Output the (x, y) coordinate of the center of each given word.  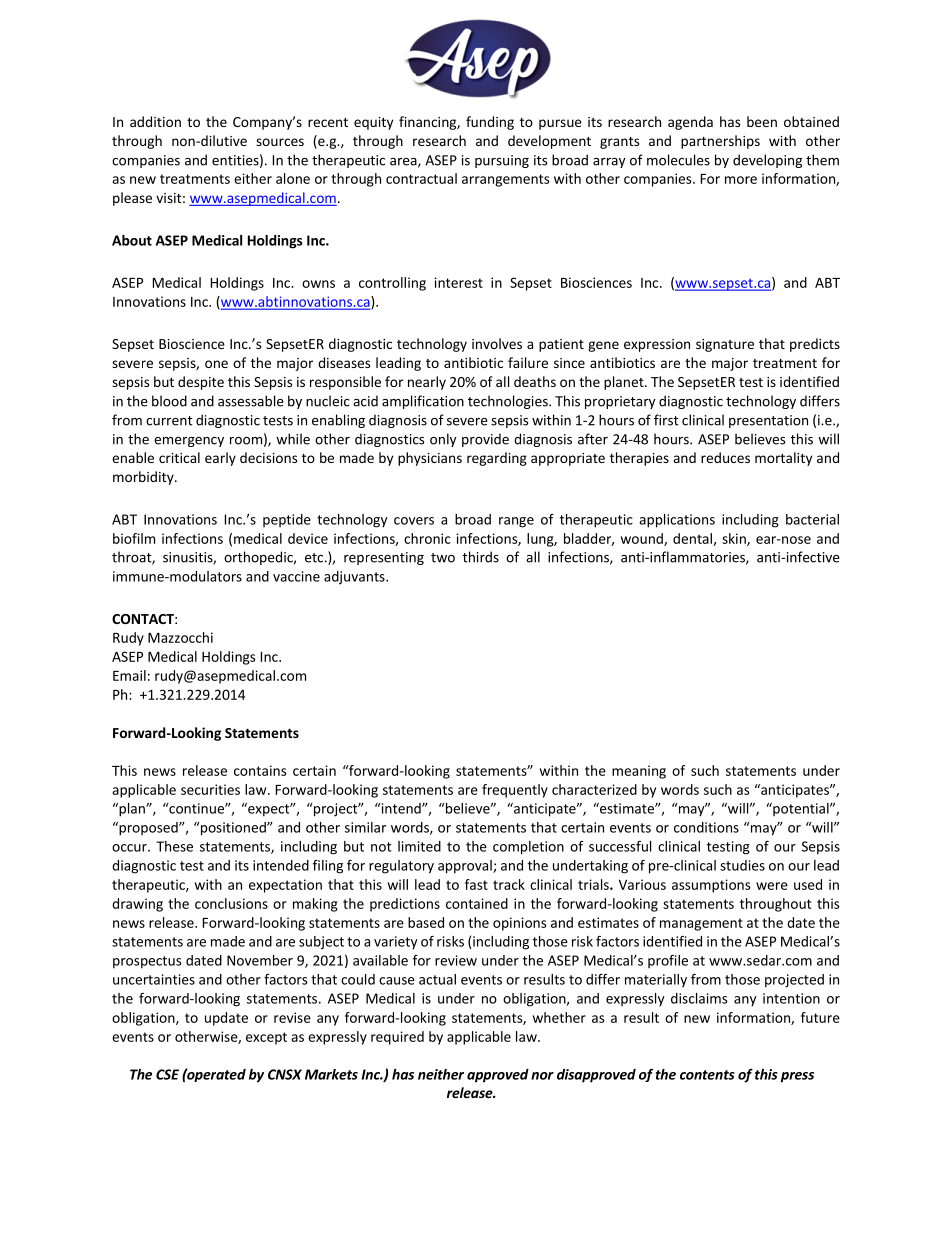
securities (210, 789)
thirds (480, 557)
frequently (515, 791)
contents (707, 1075)
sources (280, 142)
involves (497, 343)
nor (542, 1076)
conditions (706, 827)
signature (725, 345)
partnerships (720, 142)
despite (201, 383)
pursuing (502, 161)
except (266, 1038)
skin (735, 539)
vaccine (296, 576)
